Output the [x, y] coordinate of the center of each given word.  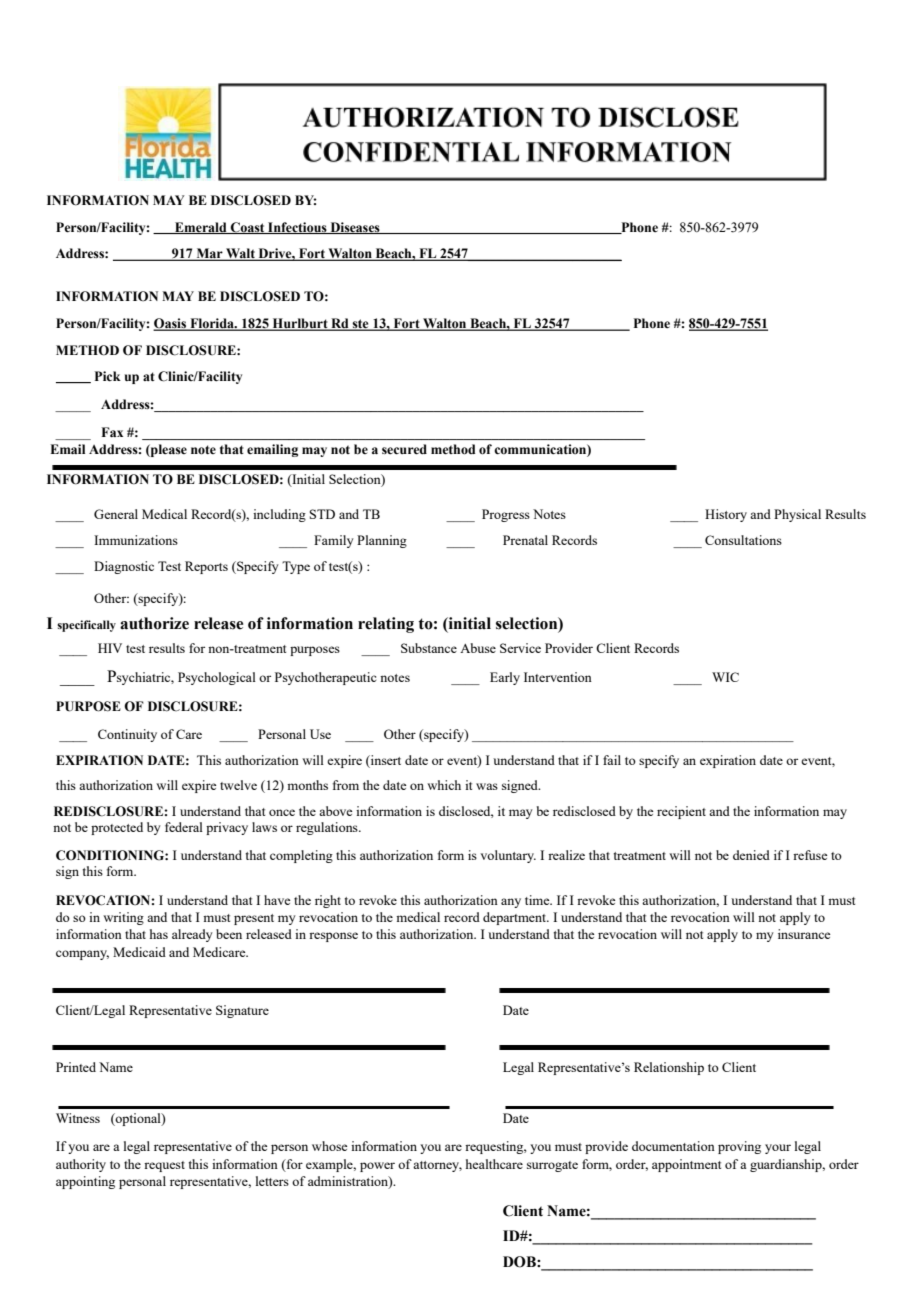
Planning [382, 541]
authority [81, 1165]
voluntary [508, 856]
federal [184, 827]
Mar [209, 254]
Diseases [355, 228]
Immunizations [136, 540]
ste [361, 325]
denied [751, 855]
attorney [437, 1166]
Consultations [743, 540]
